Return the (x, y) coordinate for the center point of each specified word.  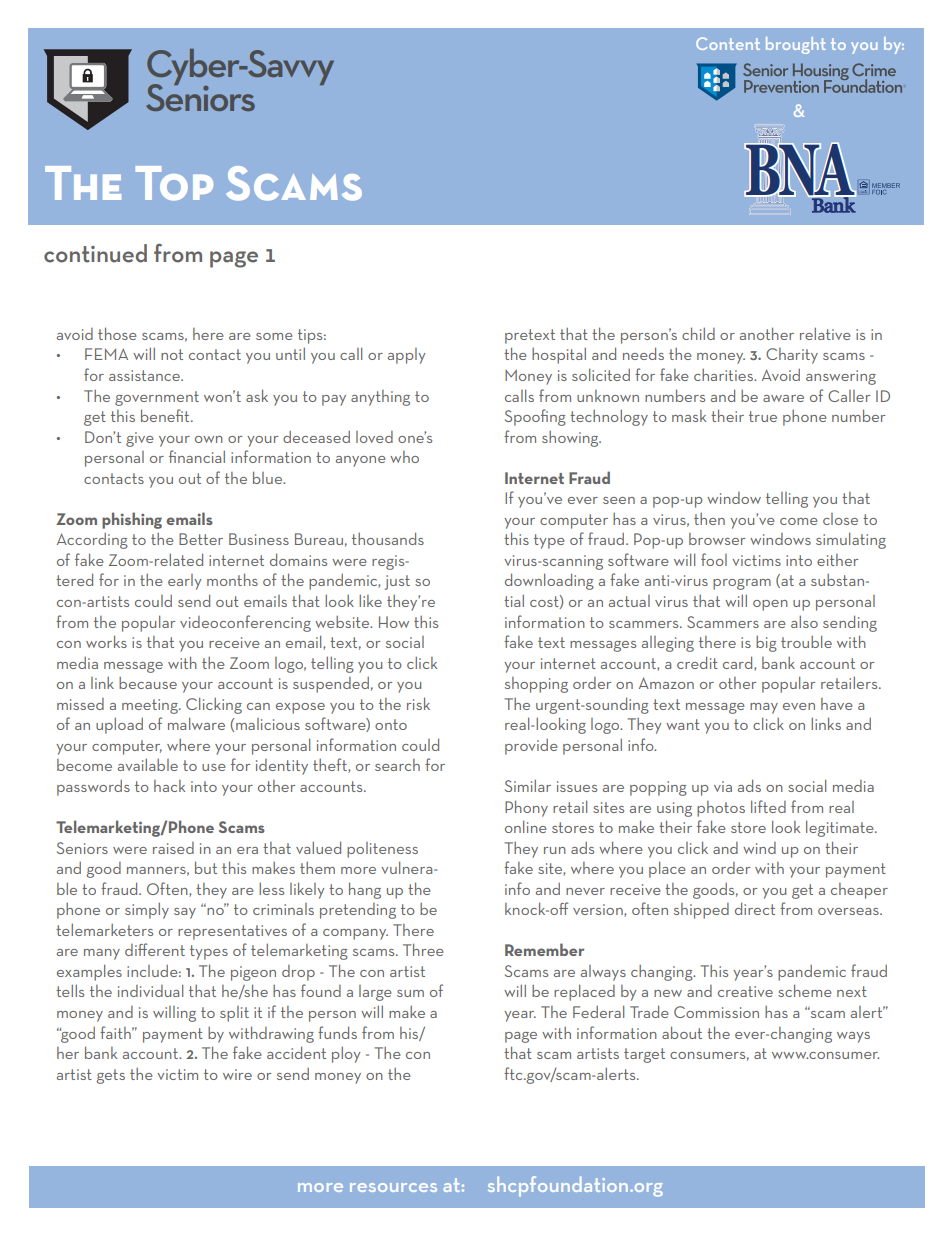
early (184, 582)
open (770, 605)
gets (110, 1076)
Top (174, 183)
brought (796, 45)
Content (728, 43)
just (397, 582)
